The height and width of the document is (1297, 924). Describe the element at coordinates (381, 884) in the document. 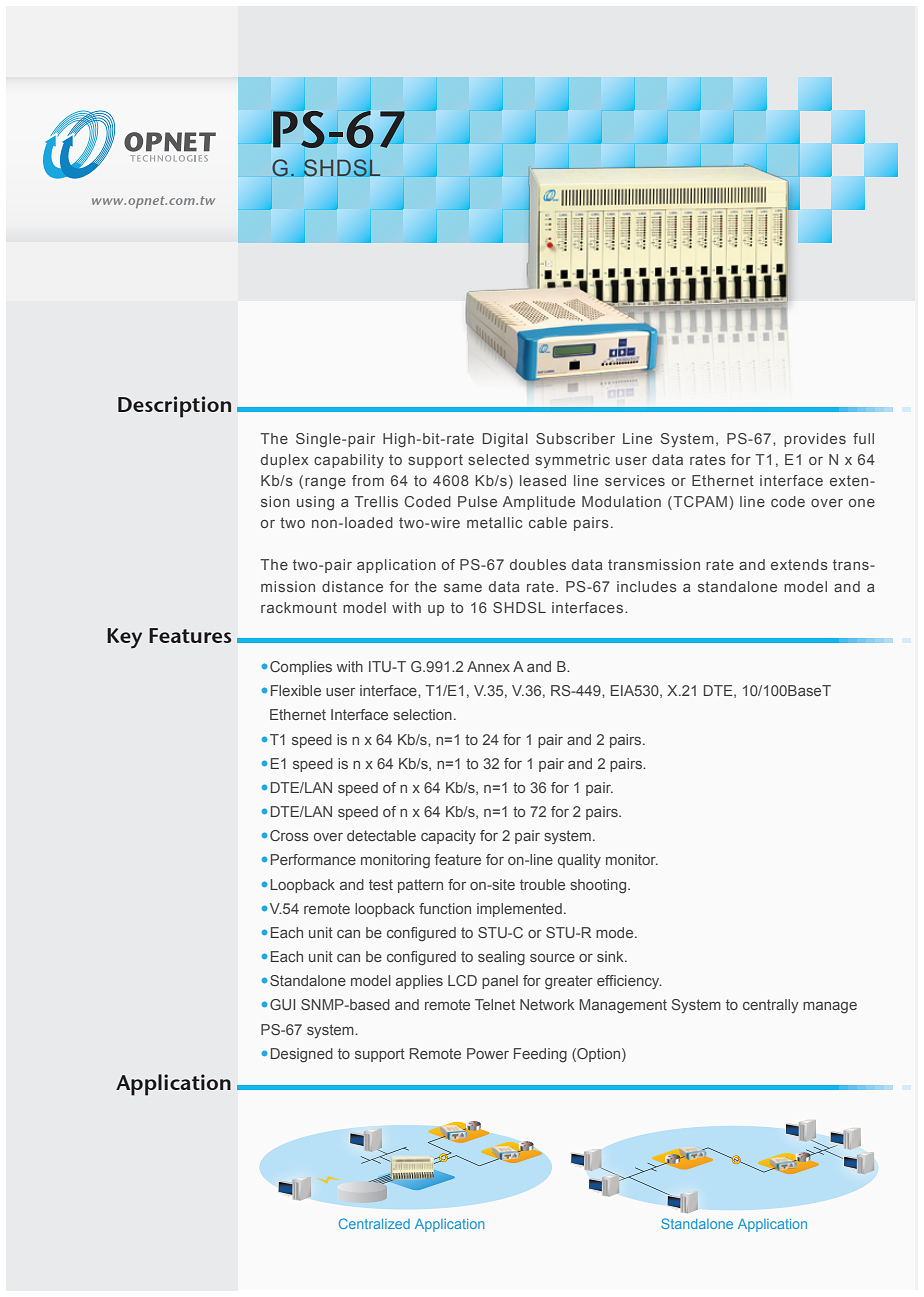

I see `test` at that location.
